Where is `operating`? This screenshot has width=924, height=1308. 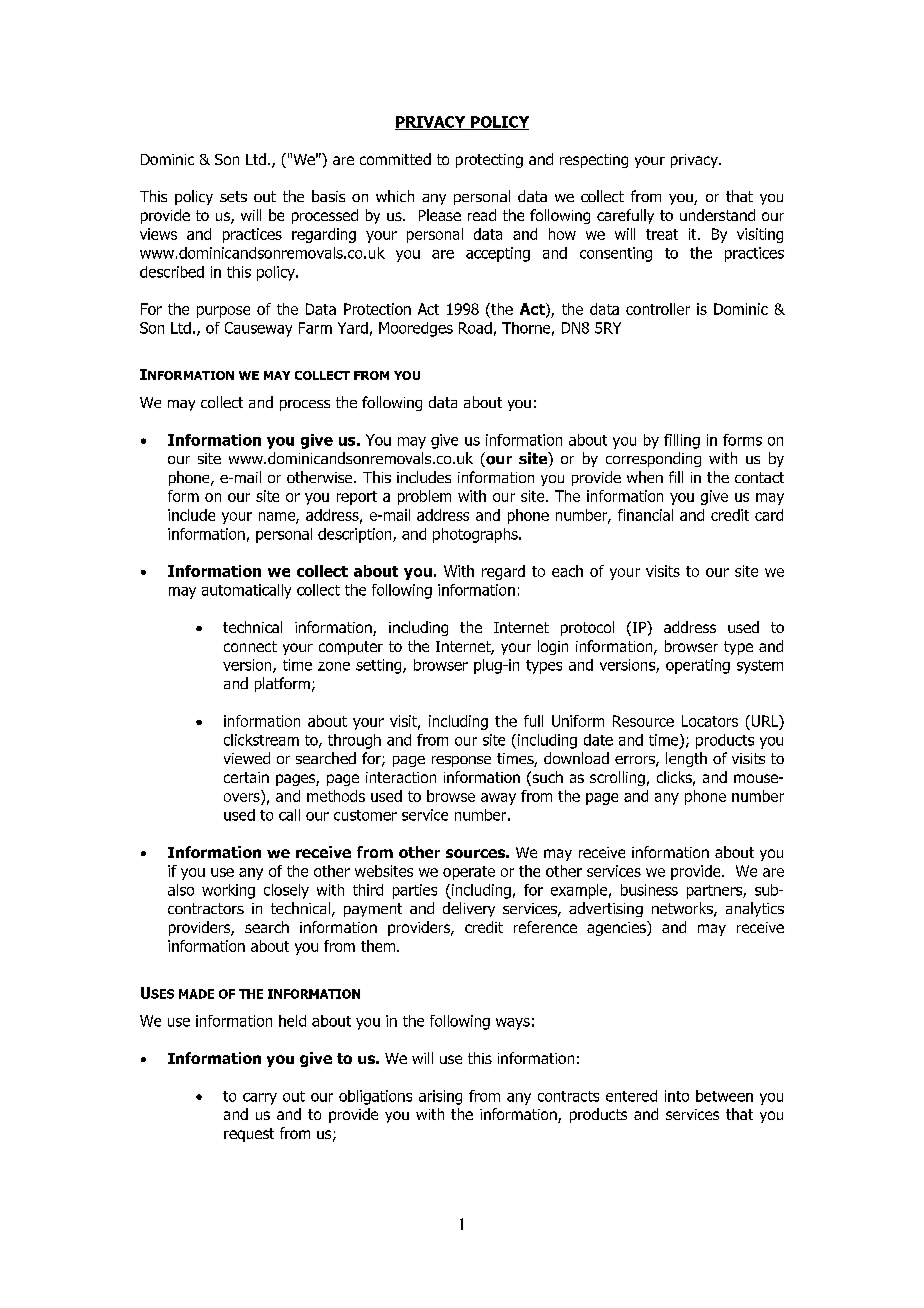
operating is located at coordinates (698, 666).
